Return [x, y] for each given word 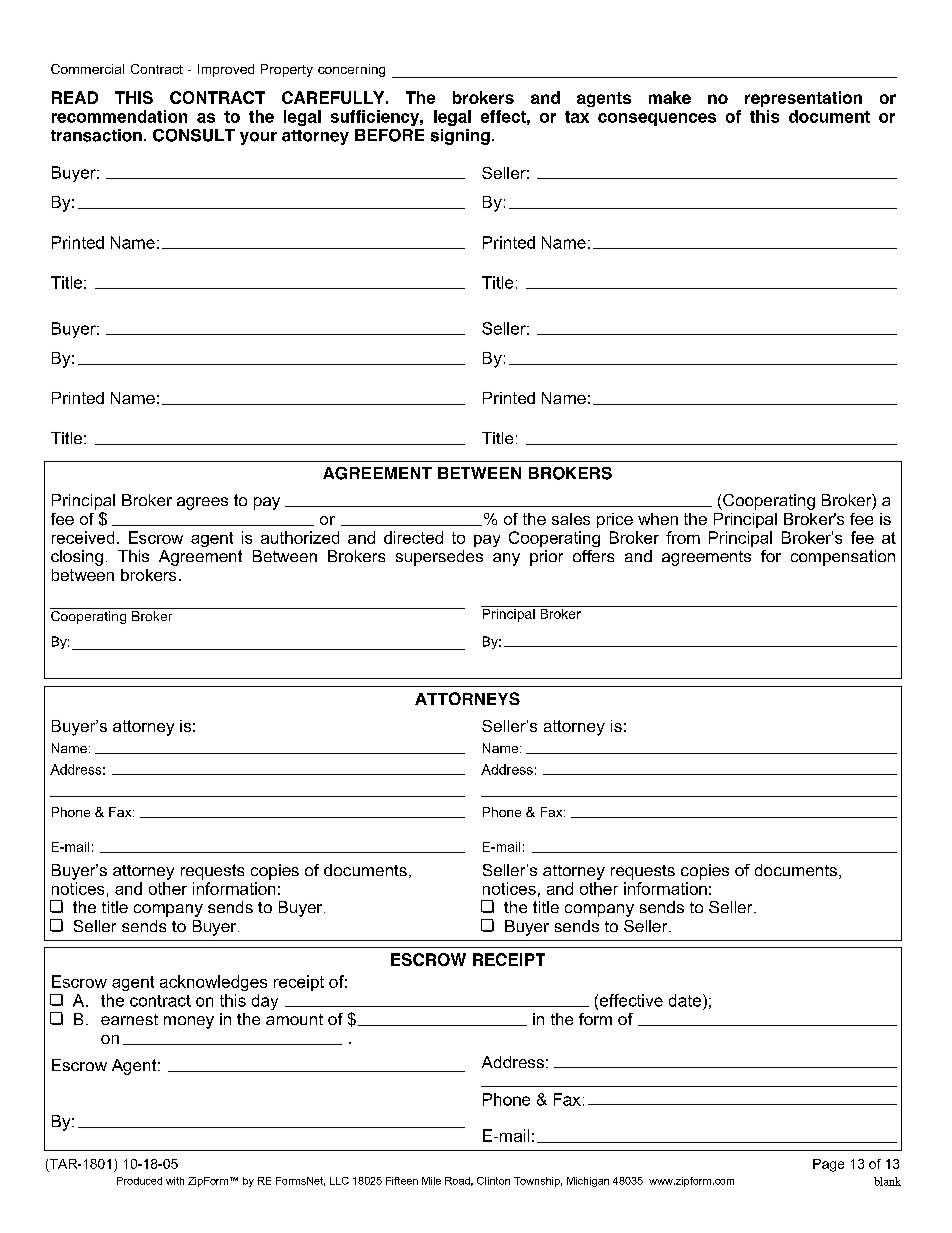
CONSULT [194, 135]
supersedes [439, 558]
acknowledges [213, 983]
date [685, 1000]
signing [460, 137]
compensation [843, 558]
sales [571, 519]
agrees [202, 503]
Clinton [493, 1181]
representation [803, 99]
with [175, 1181]
